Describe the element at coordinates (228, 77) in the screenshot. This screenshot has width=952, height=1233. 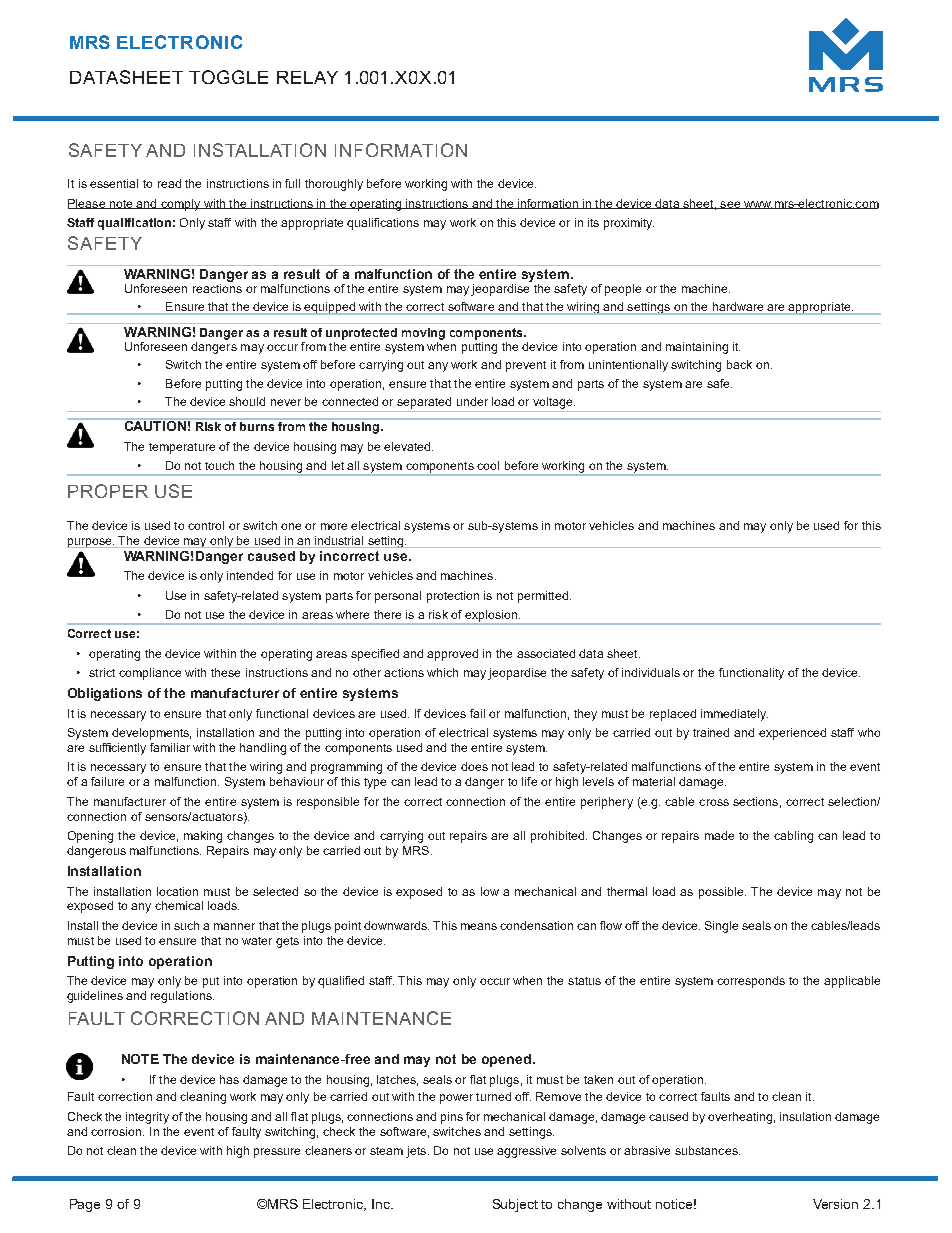
I see `TOGGLE` at that location.
